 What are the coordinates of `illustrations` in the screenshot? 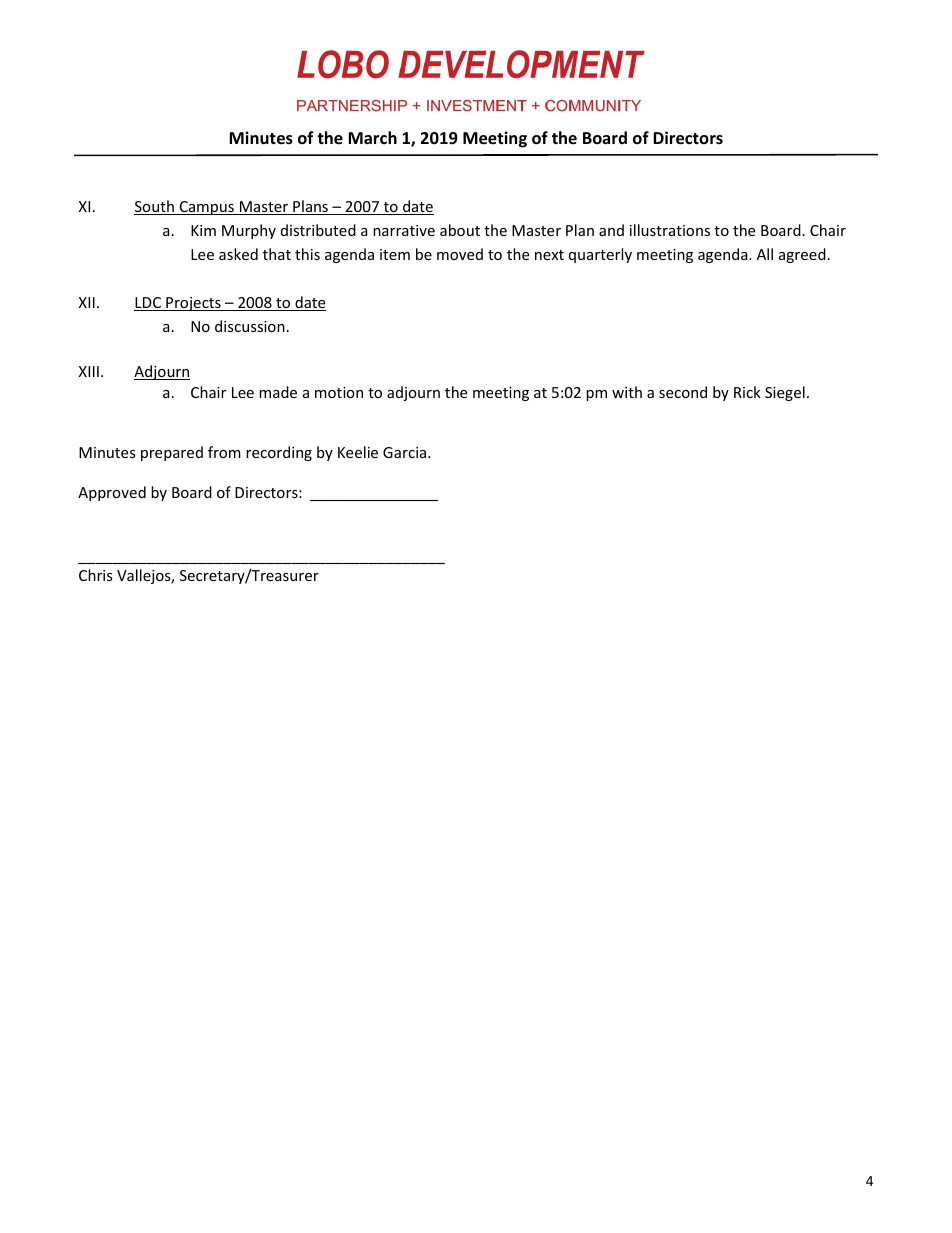 It's located at (670, 230).
